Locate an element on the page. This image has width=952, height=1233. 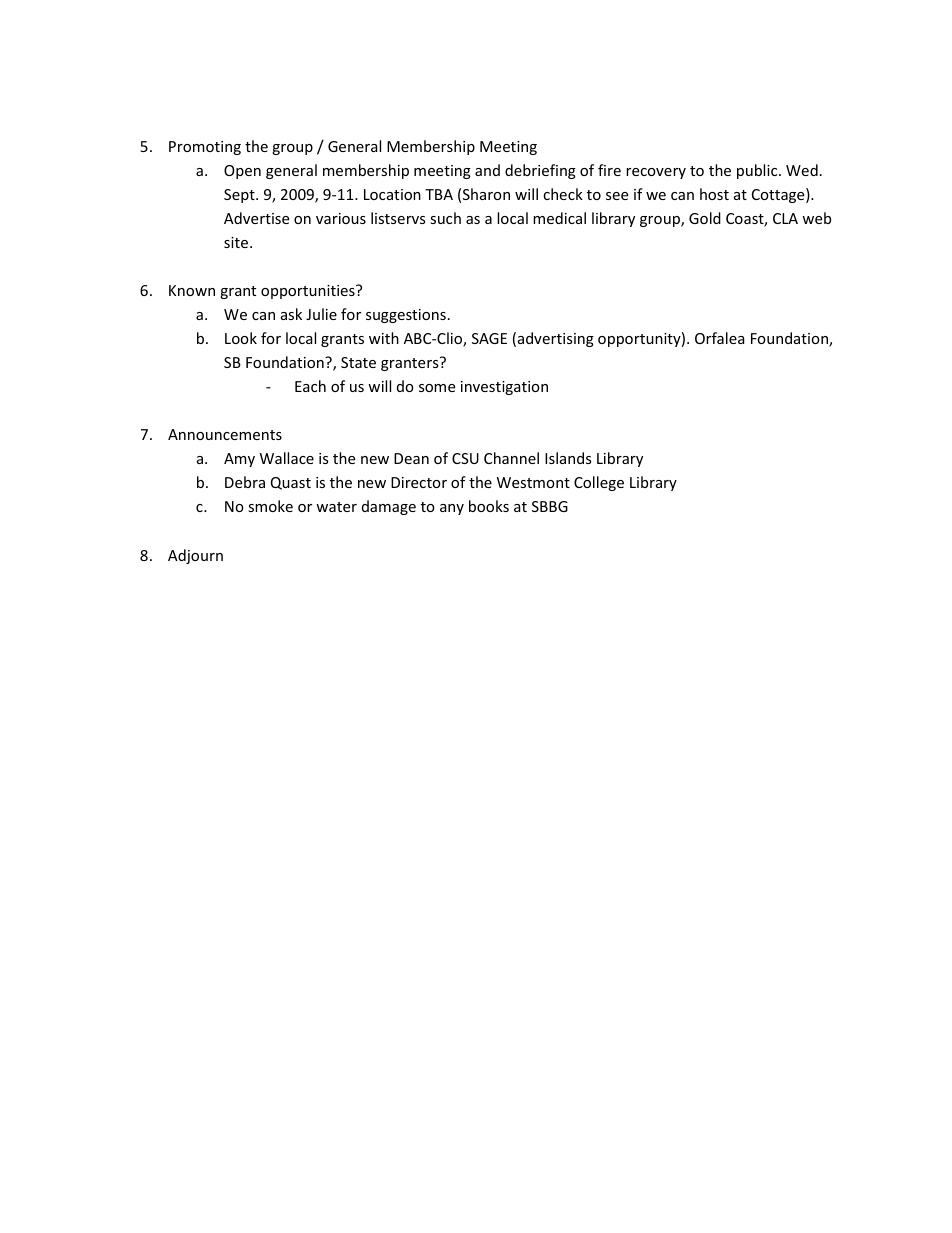
smoke is located at coordinates (270, 506).
